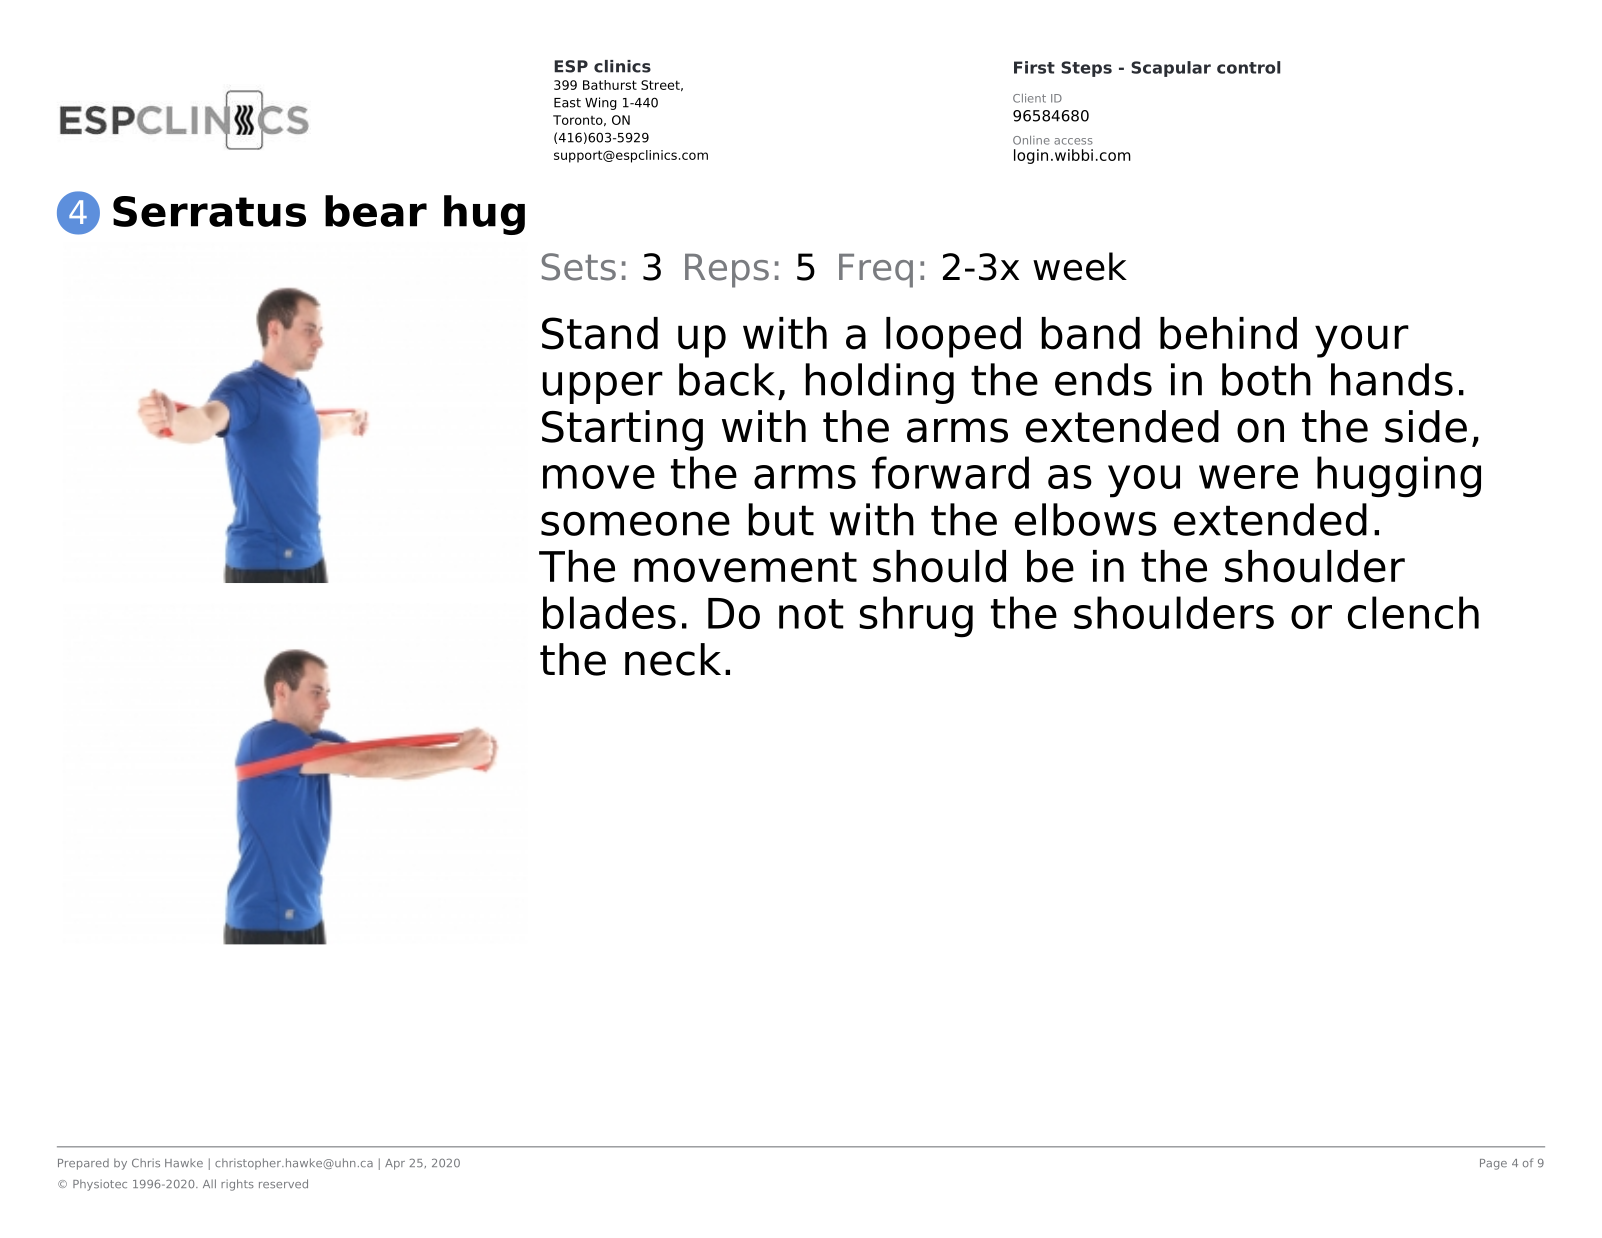 The image size is (1602, 1238). I want to click on Serratus, so click(209, 211).
